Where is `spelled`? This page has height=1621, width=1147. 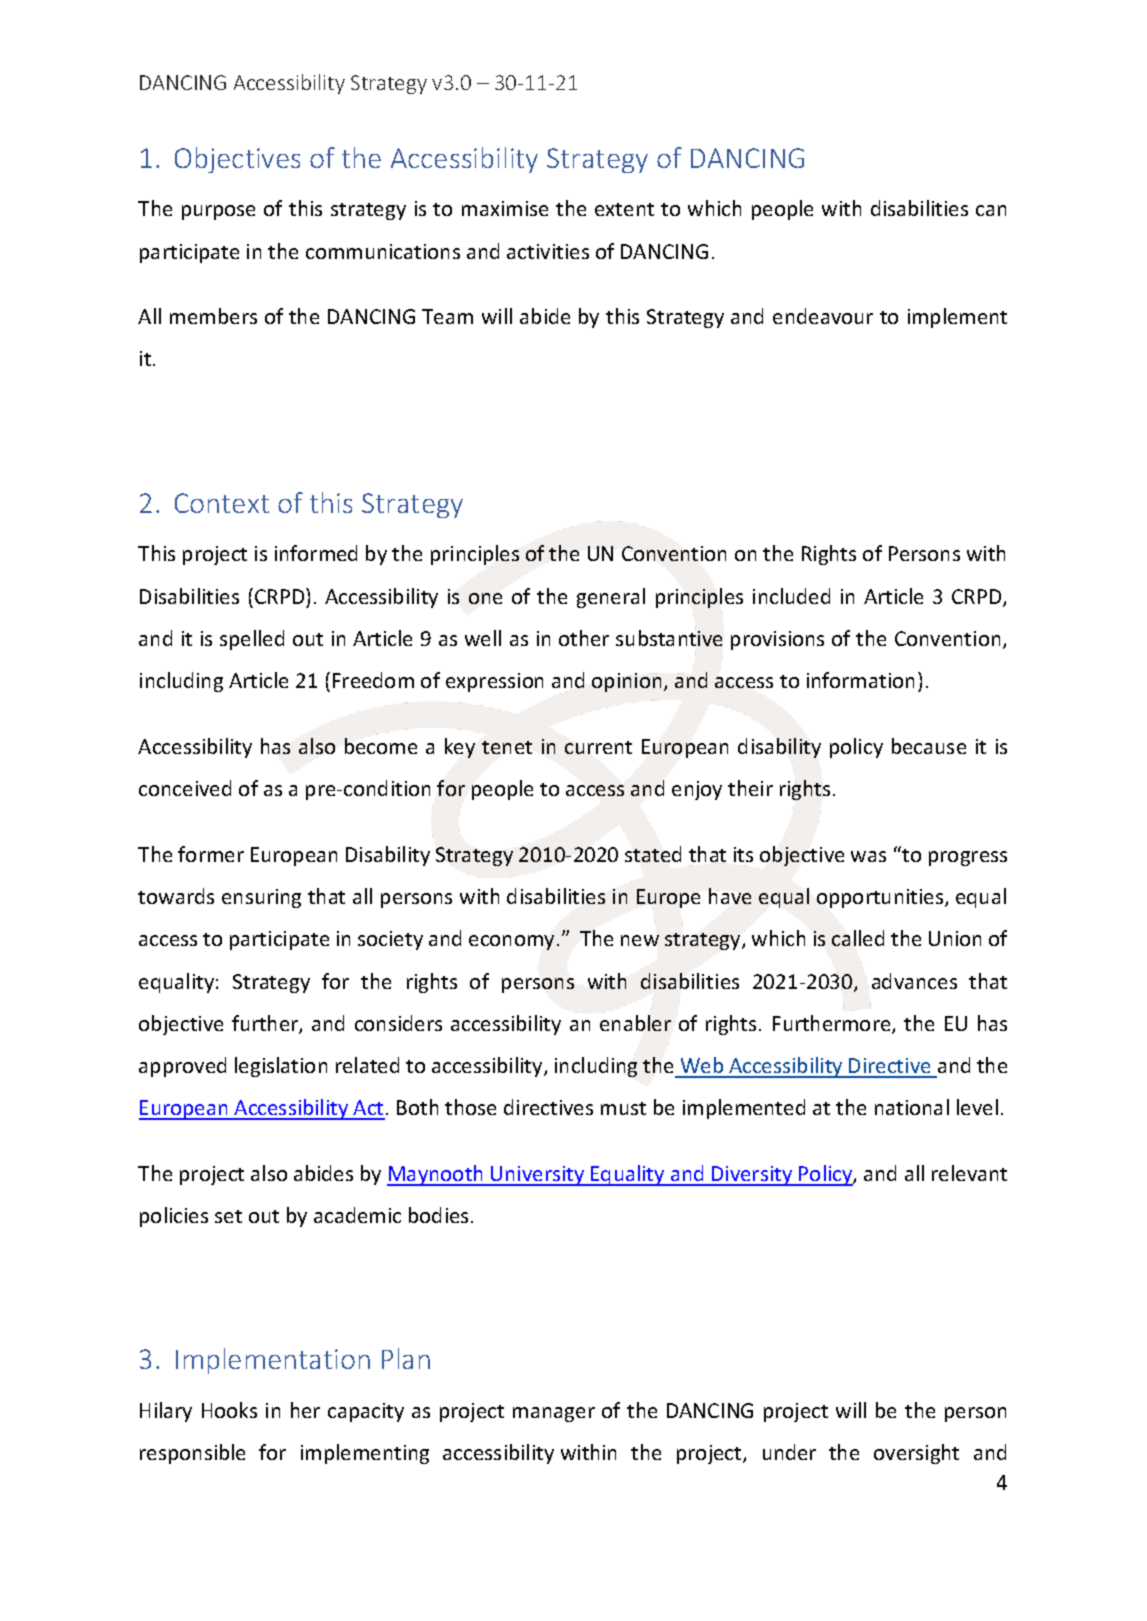 spelled is located at coordinates (252, 640).
